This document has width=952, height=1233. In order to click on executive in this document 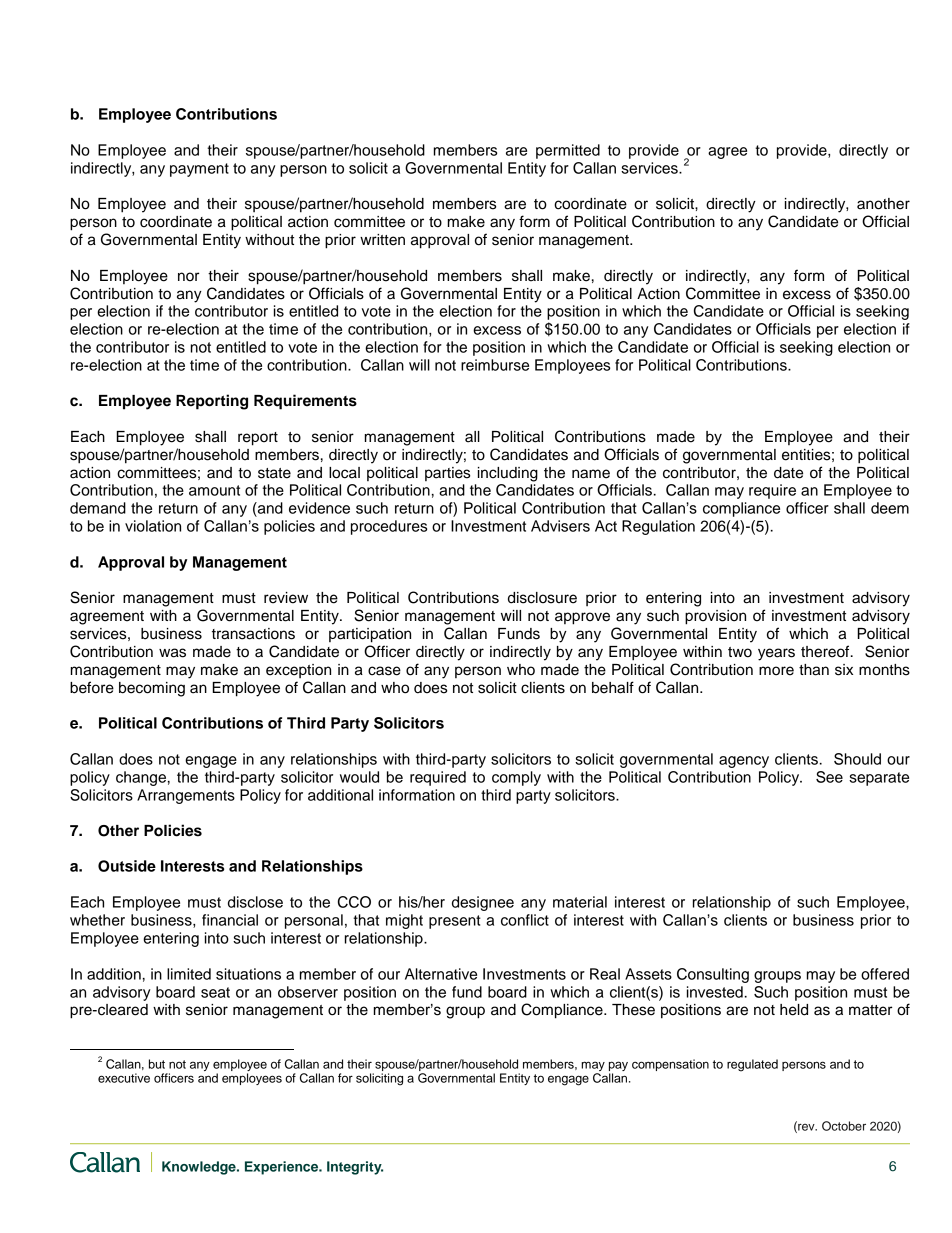, I will do `click(124, 1078)`.
